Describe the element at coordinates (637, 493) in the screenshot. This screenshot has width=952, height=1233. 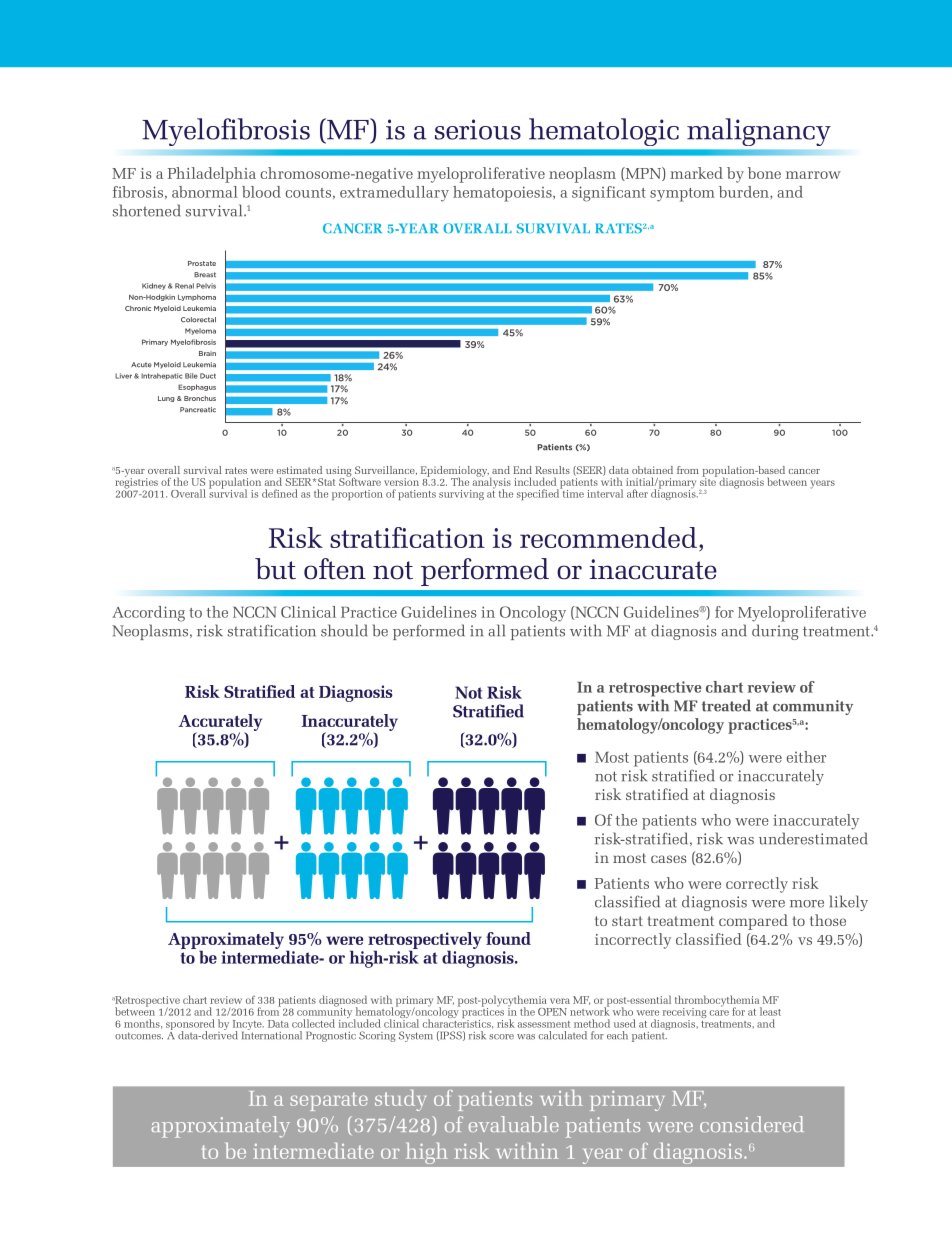
I see `after` at that location.
